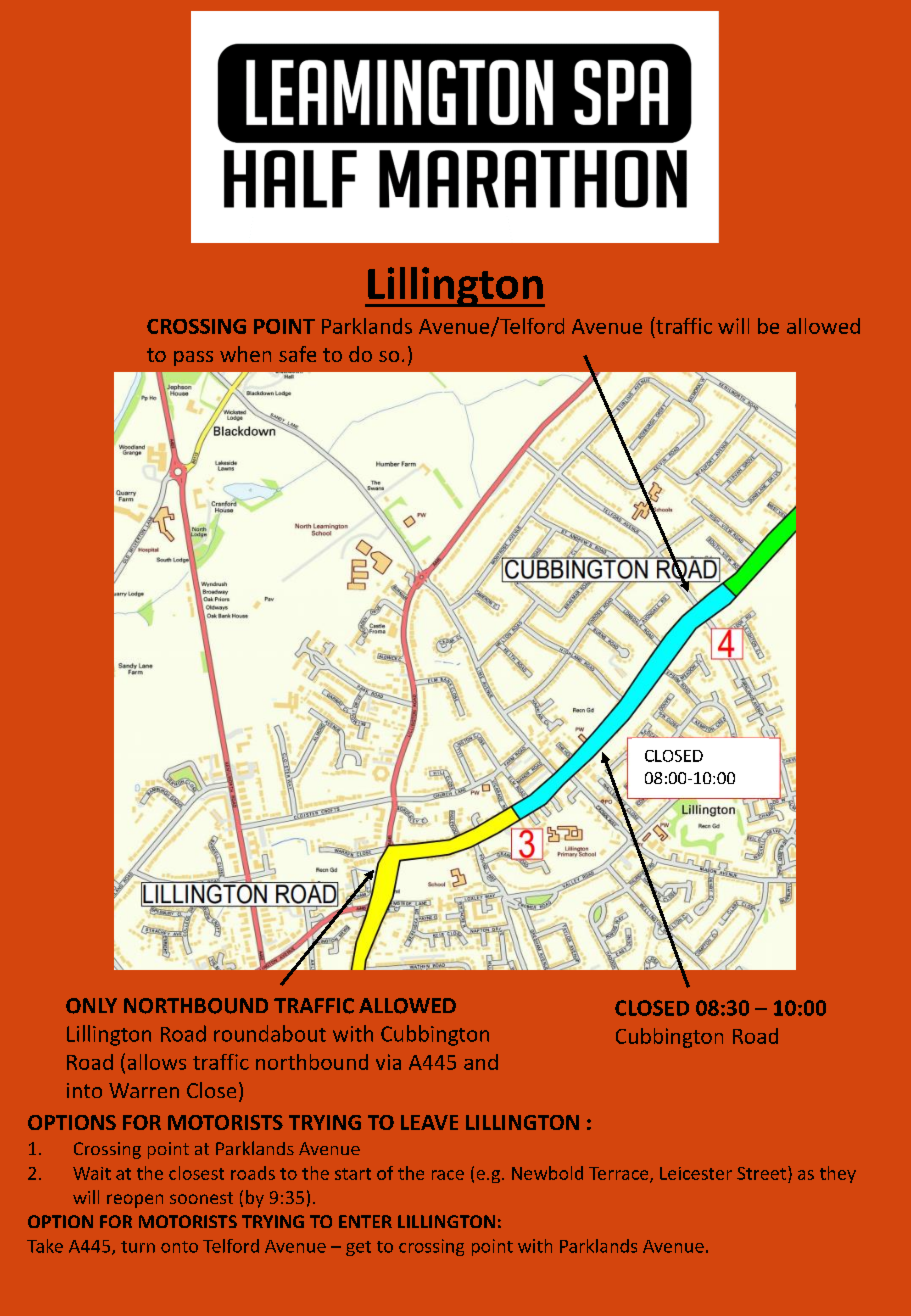 This document has height=1316, width=911. Describe the element at coordinates (761, 1173) in the document. I see `Street` at that location.
